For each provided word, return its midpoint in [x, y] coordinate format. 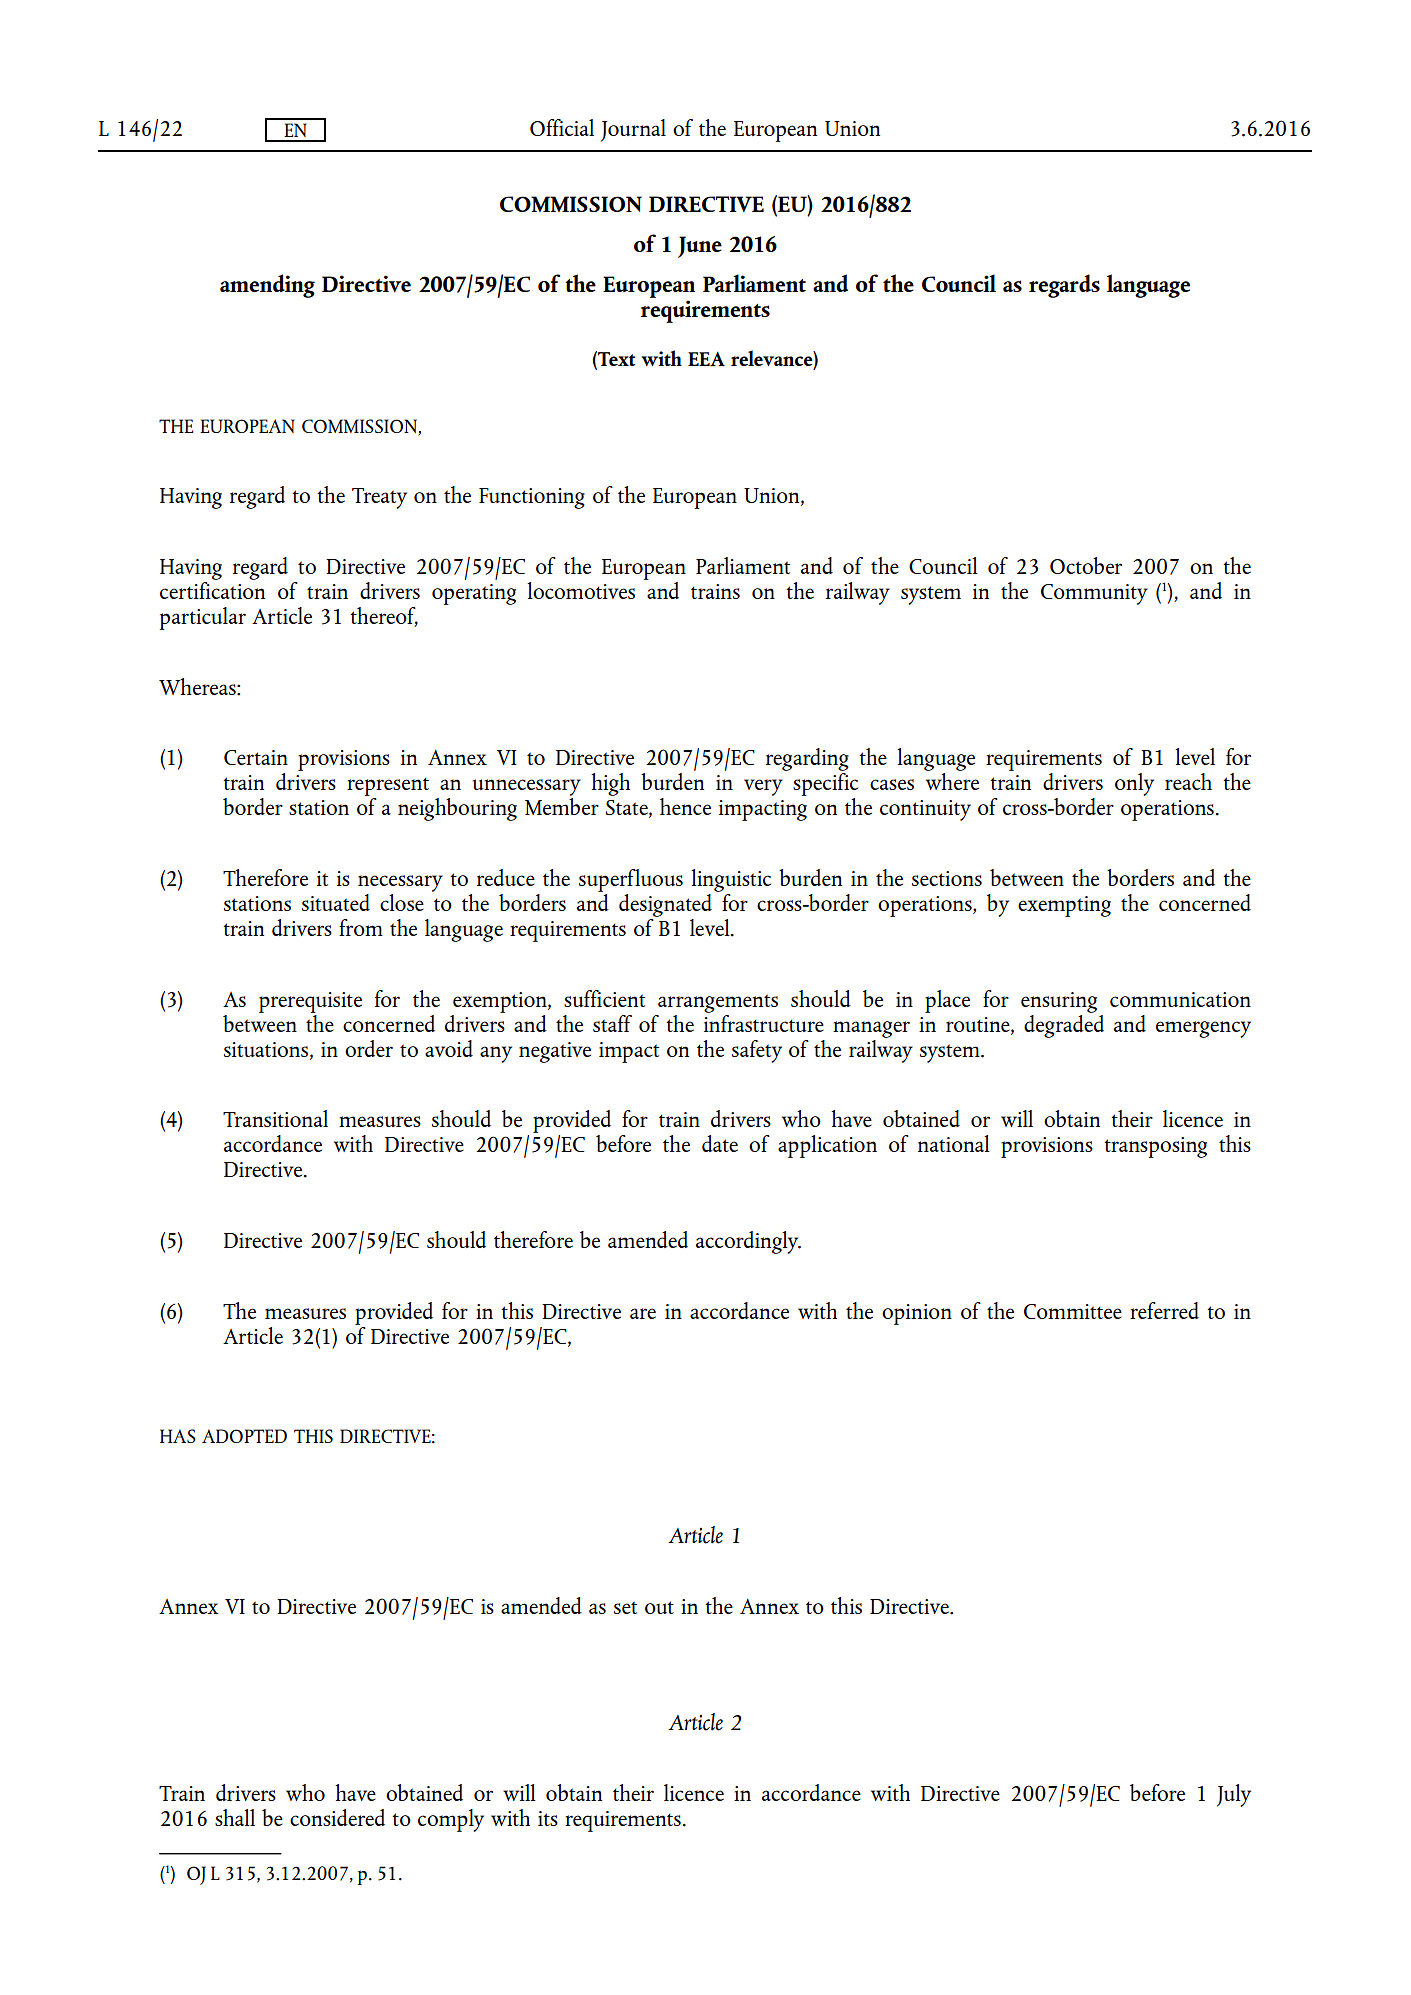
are [643, 1313]
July [1234, 1795]
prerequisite [310, 1002]
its [548, 1818]
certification [212, 589]
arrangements [718, 1003]
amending [267, 286]
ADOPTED [244, 1436]
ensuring [1059, 1002]
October [1086, 565]
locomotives [581, 590]
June [700, 247]
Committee [1073, 1311]
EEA [706, 359]
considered [337, 1817]
